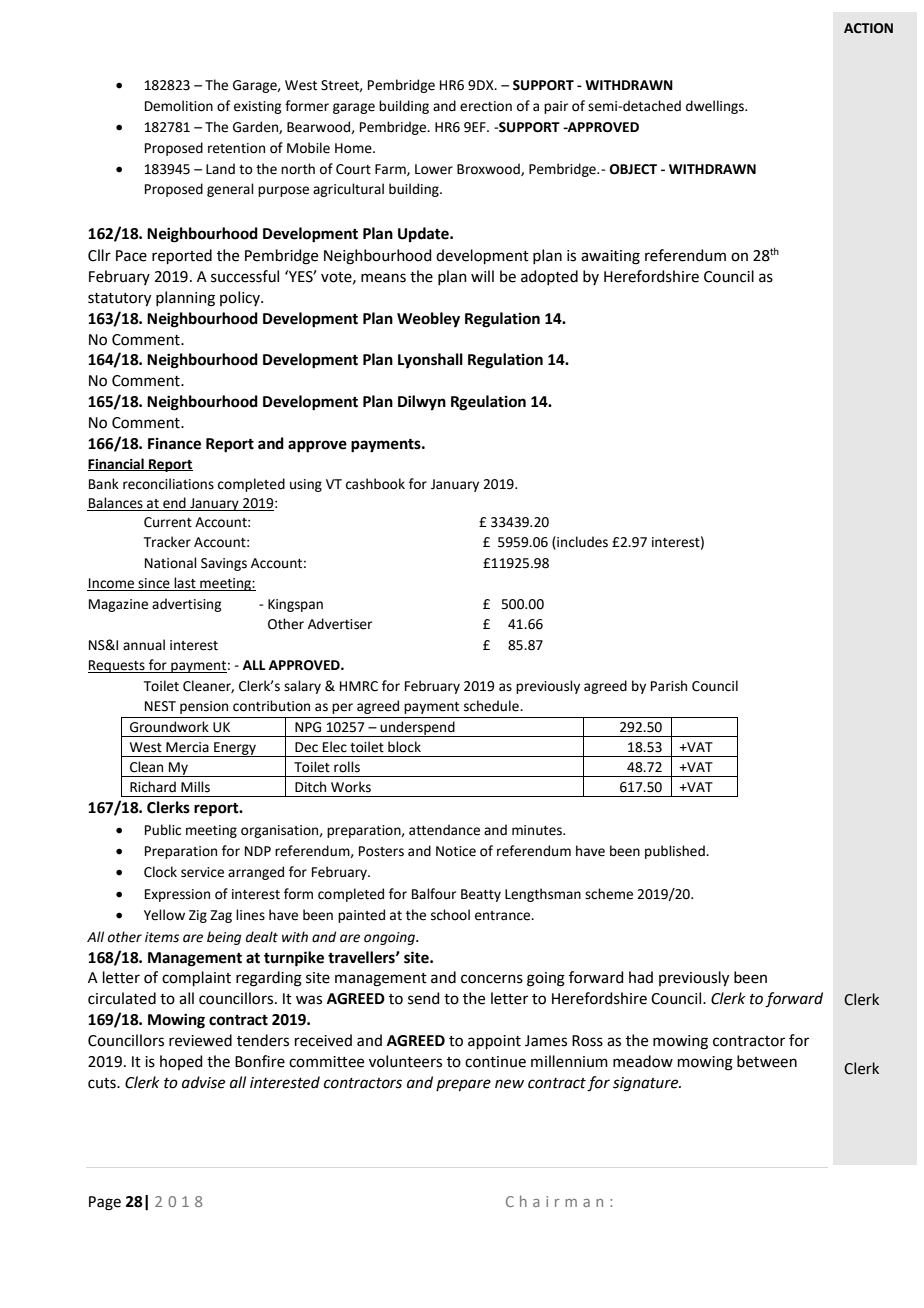  Describe the element at coordinates (716, 107) in the document. I see `dwellings` at that location.
